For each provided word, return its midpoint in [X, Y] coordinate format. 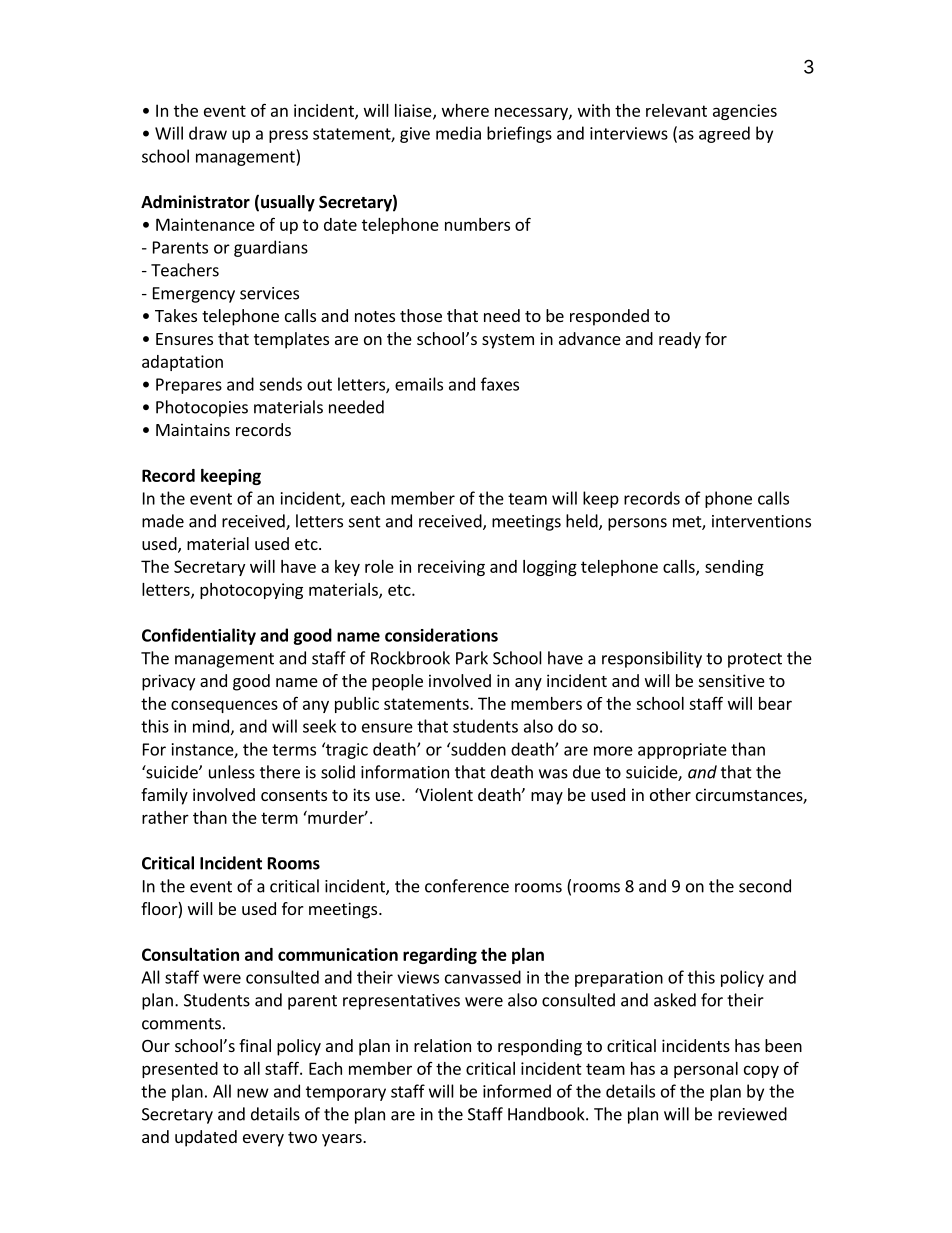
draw [208, 133]
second [765, 886]
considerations [441, 635]
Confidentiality [199, 636]
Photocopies [202, 408]
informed [517, 1091]
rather [165, 817]
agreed [724, 134]
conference [467, 886]
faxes [500, 384]
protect [755, 660]
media [458, 133]
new [253, 1093]
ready [680, 340]
